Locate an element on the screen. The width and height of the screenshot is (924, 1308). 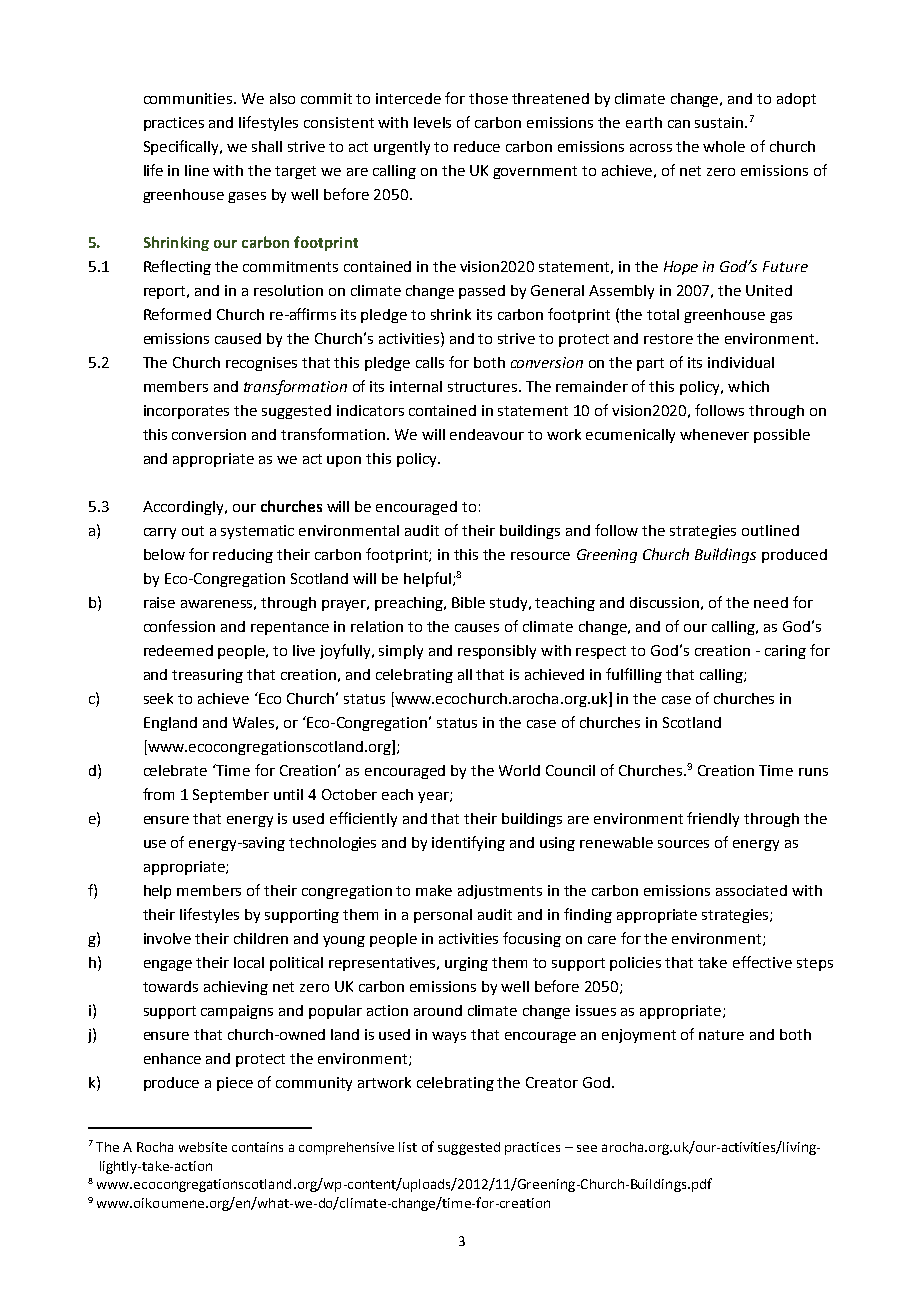
friendly is located at coordinates (713, 819).
